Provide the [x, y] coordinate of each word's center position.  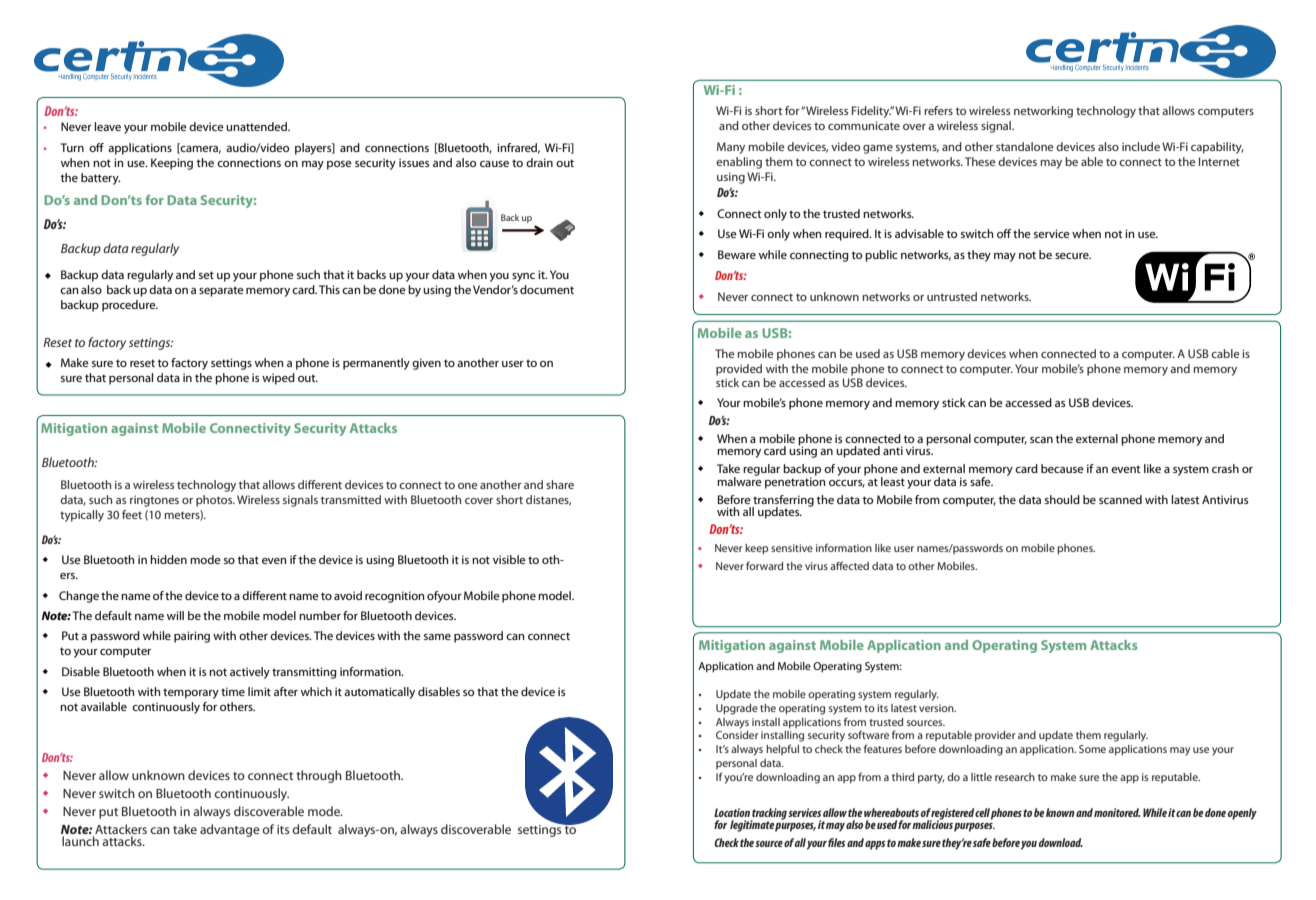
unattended [257, 126]
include [1141, 146]
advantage [230, 830]
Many [731, 148]
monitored [1117, 812]
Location [732, 812]
